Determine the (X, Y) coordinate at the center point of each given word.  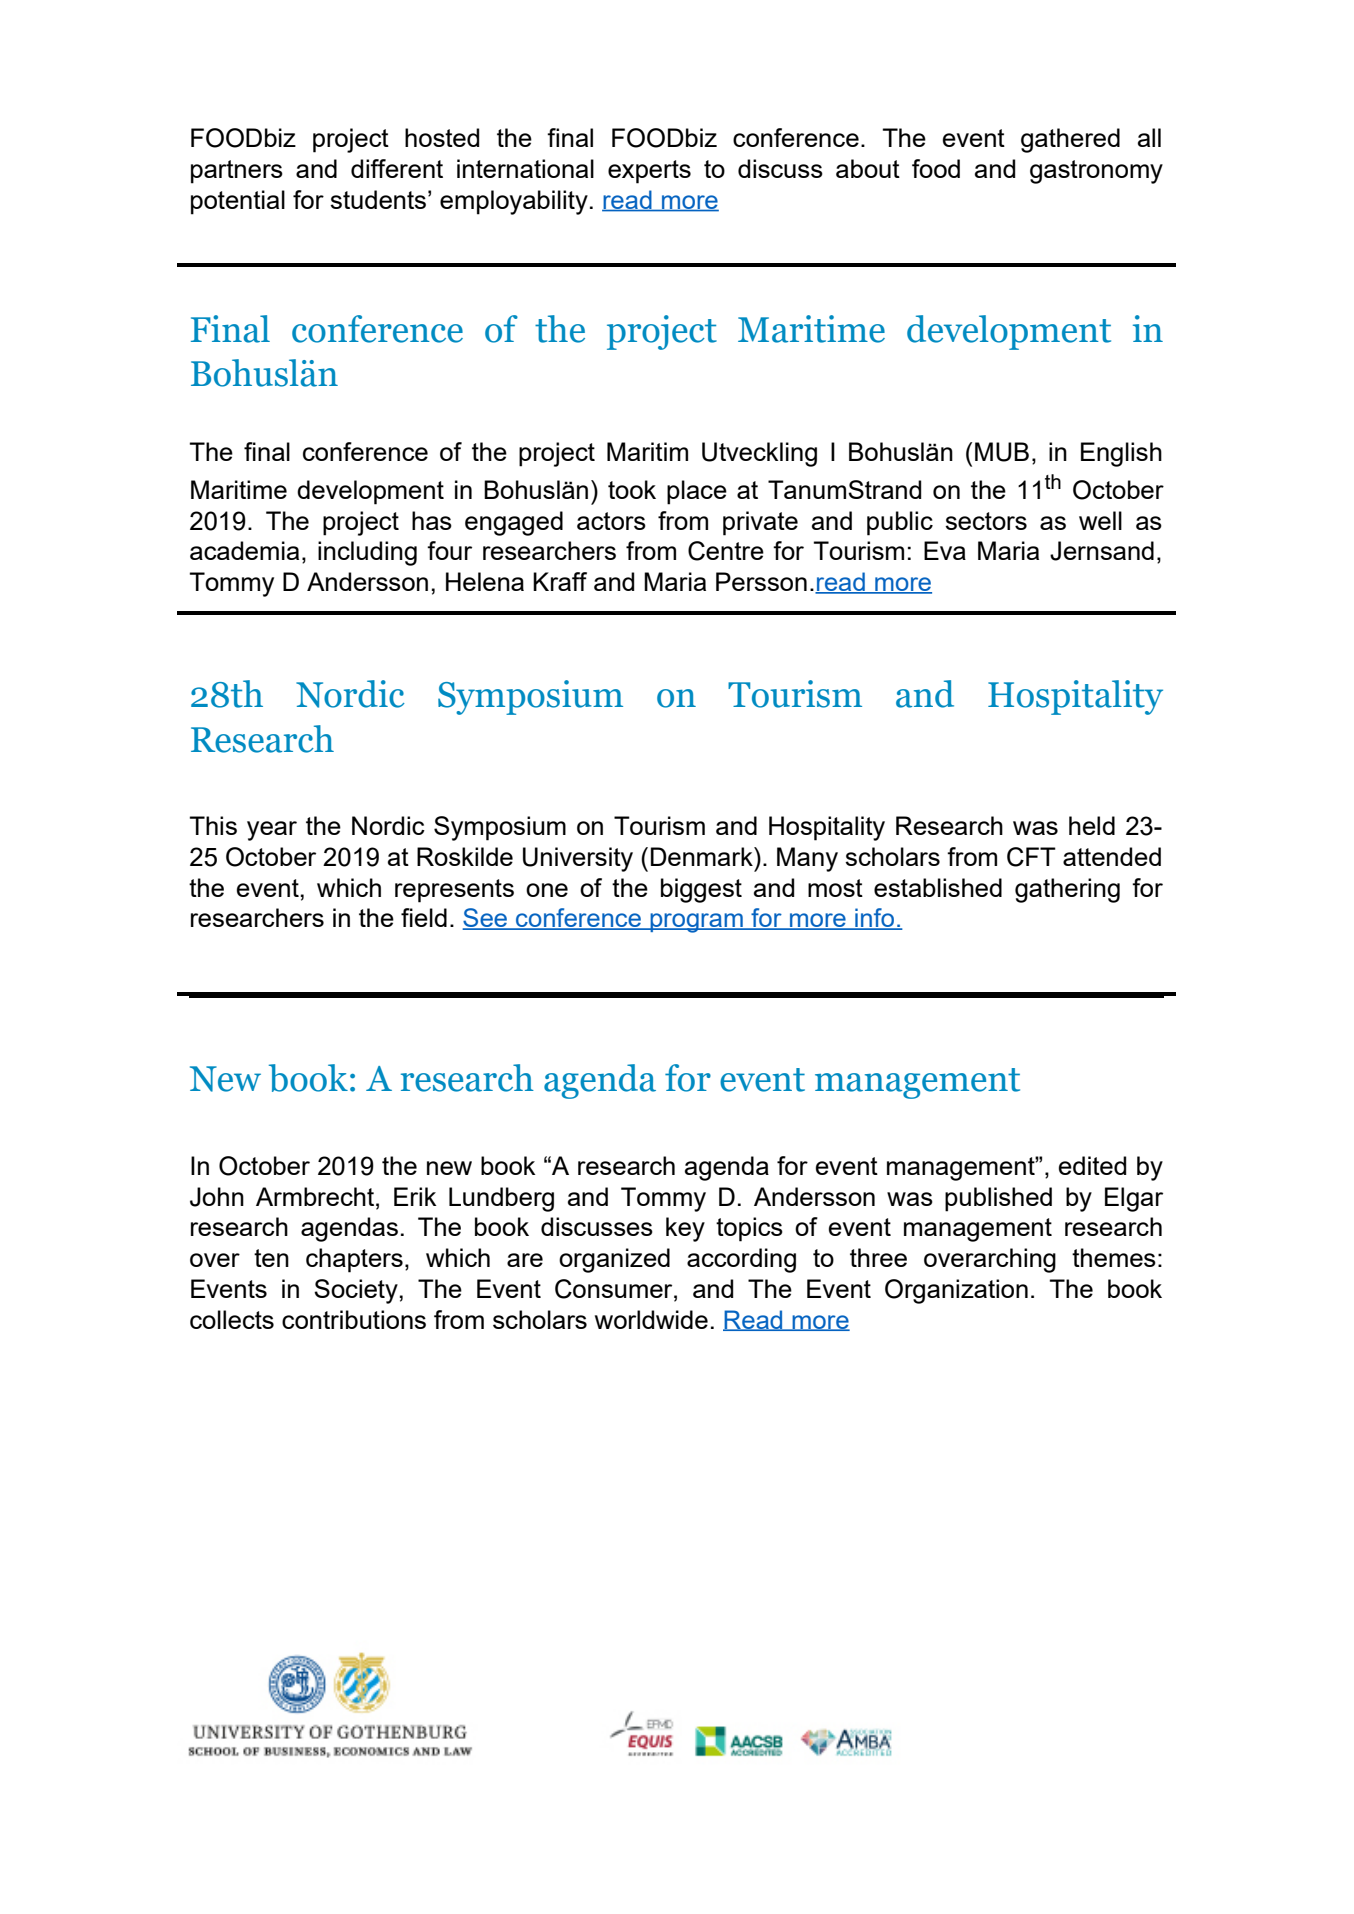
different (397, 168)
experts (649, 172)
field (424, 917)
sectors (986, 521)
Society (356, 1291)
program (696, 923)
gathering (1067, 890)
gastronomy (1096, 172)
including (367, 553)
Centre (726, 551)
